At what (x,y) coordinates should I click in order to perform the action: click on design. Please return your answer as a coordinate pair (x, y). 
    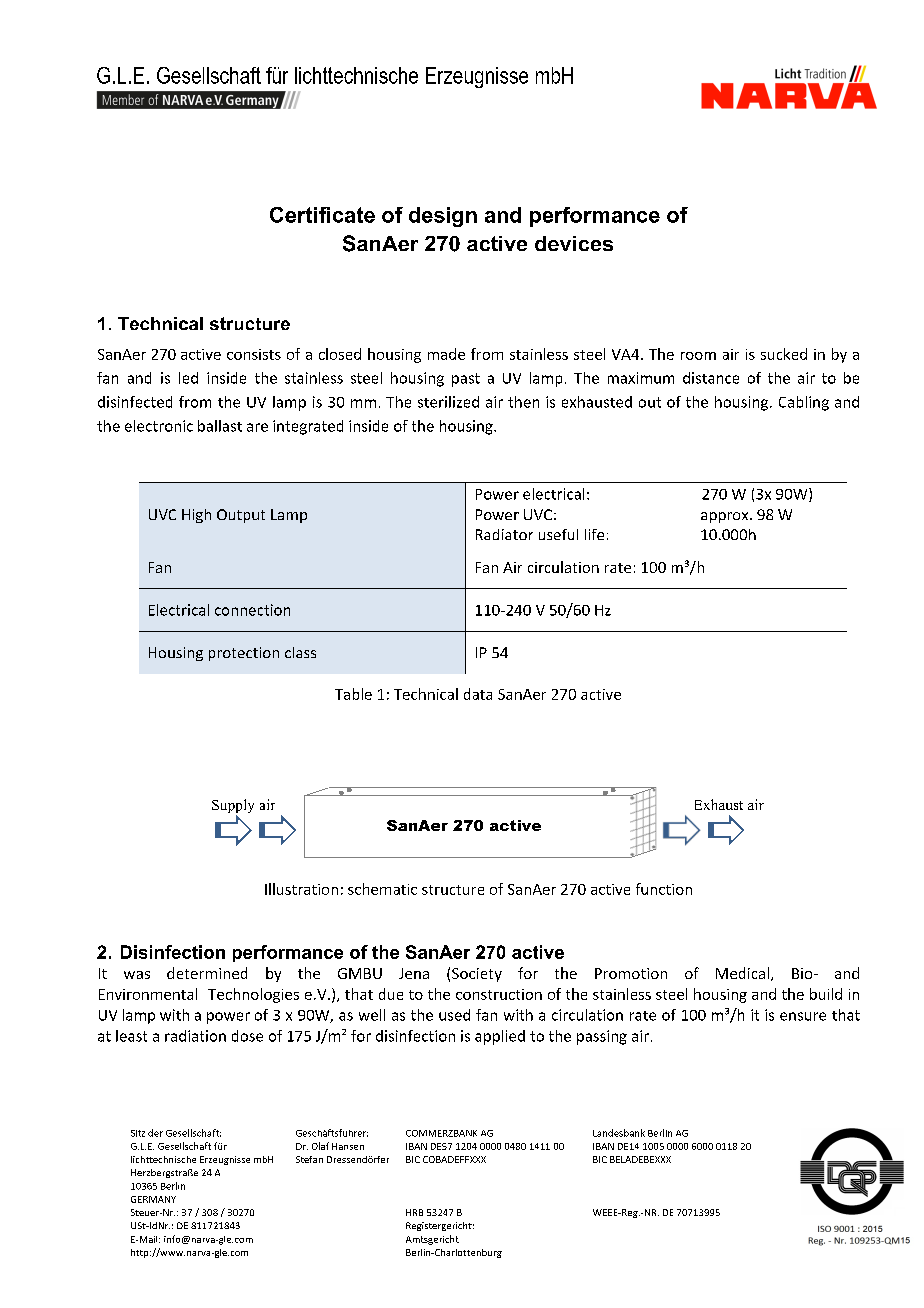
    Looking at the image, I should click on (443, 217).
